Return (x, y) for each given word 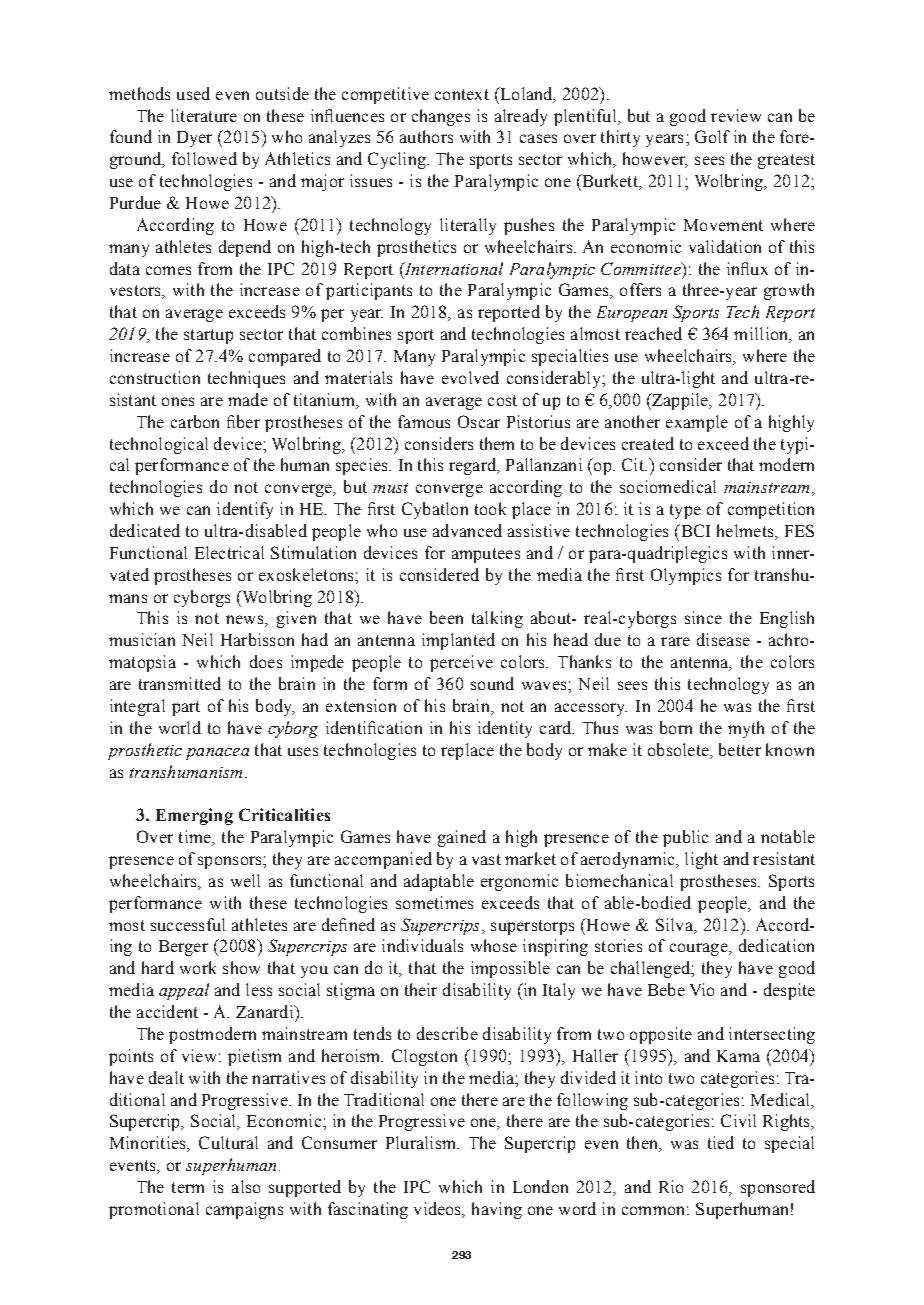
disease (723, 639)
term (188, 1187)
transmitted (180, 683)
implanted (458, 641)
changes (441, 117)
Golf (712, 136)
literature (204, 115)
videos (439, 1210)
